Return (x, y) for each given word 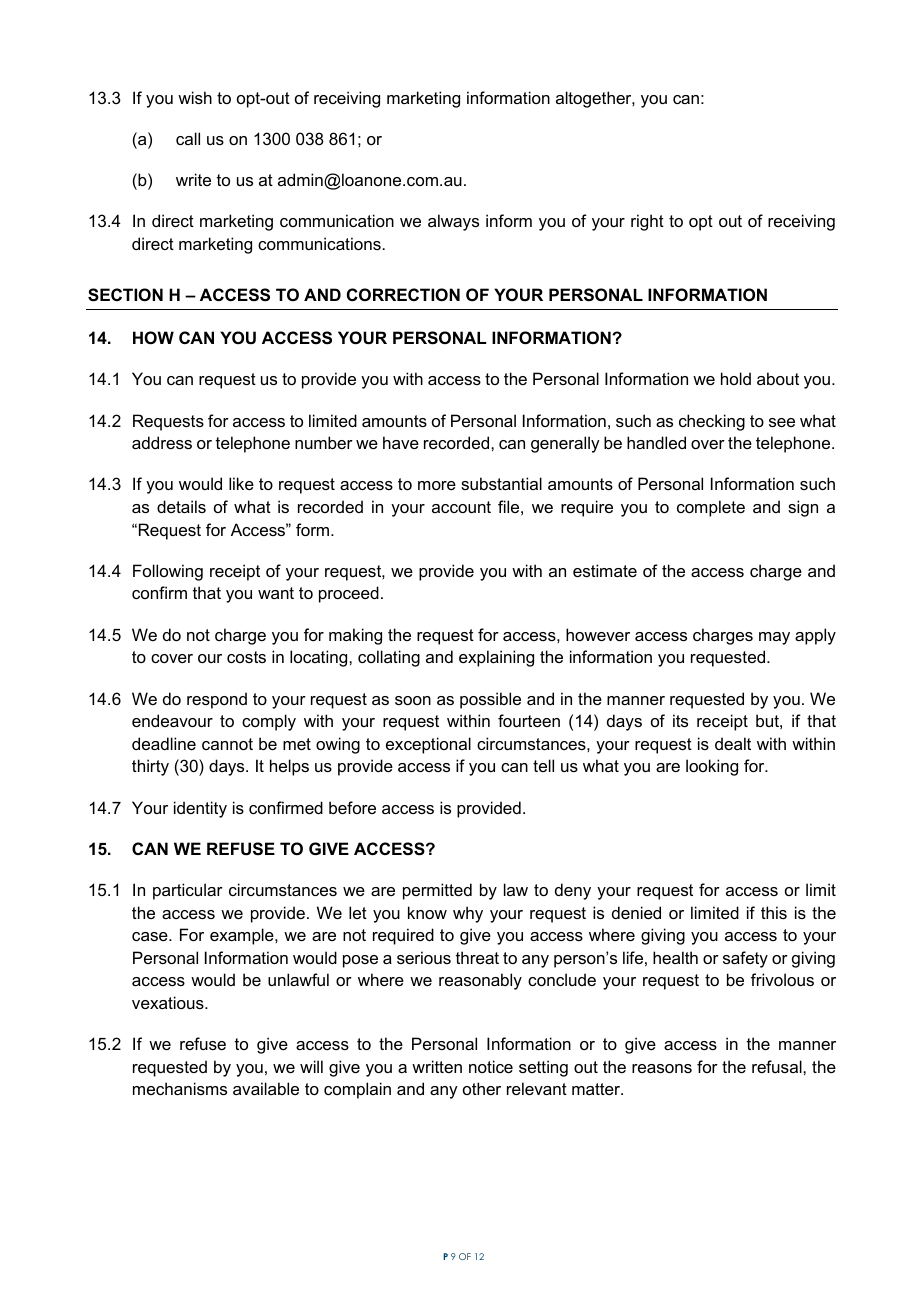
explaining (496, 658)
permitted (437, 891)
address (162, 442)
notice (491, 1066)
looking (712, 767)
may (774, 638)
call (188, 138)
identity (200, 809)
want (276, 593)
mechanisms (180, 1088)
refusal (778, 1066)
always (453, 222)
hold (736, 378)
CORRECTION (403, 294)
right (647, 222)
